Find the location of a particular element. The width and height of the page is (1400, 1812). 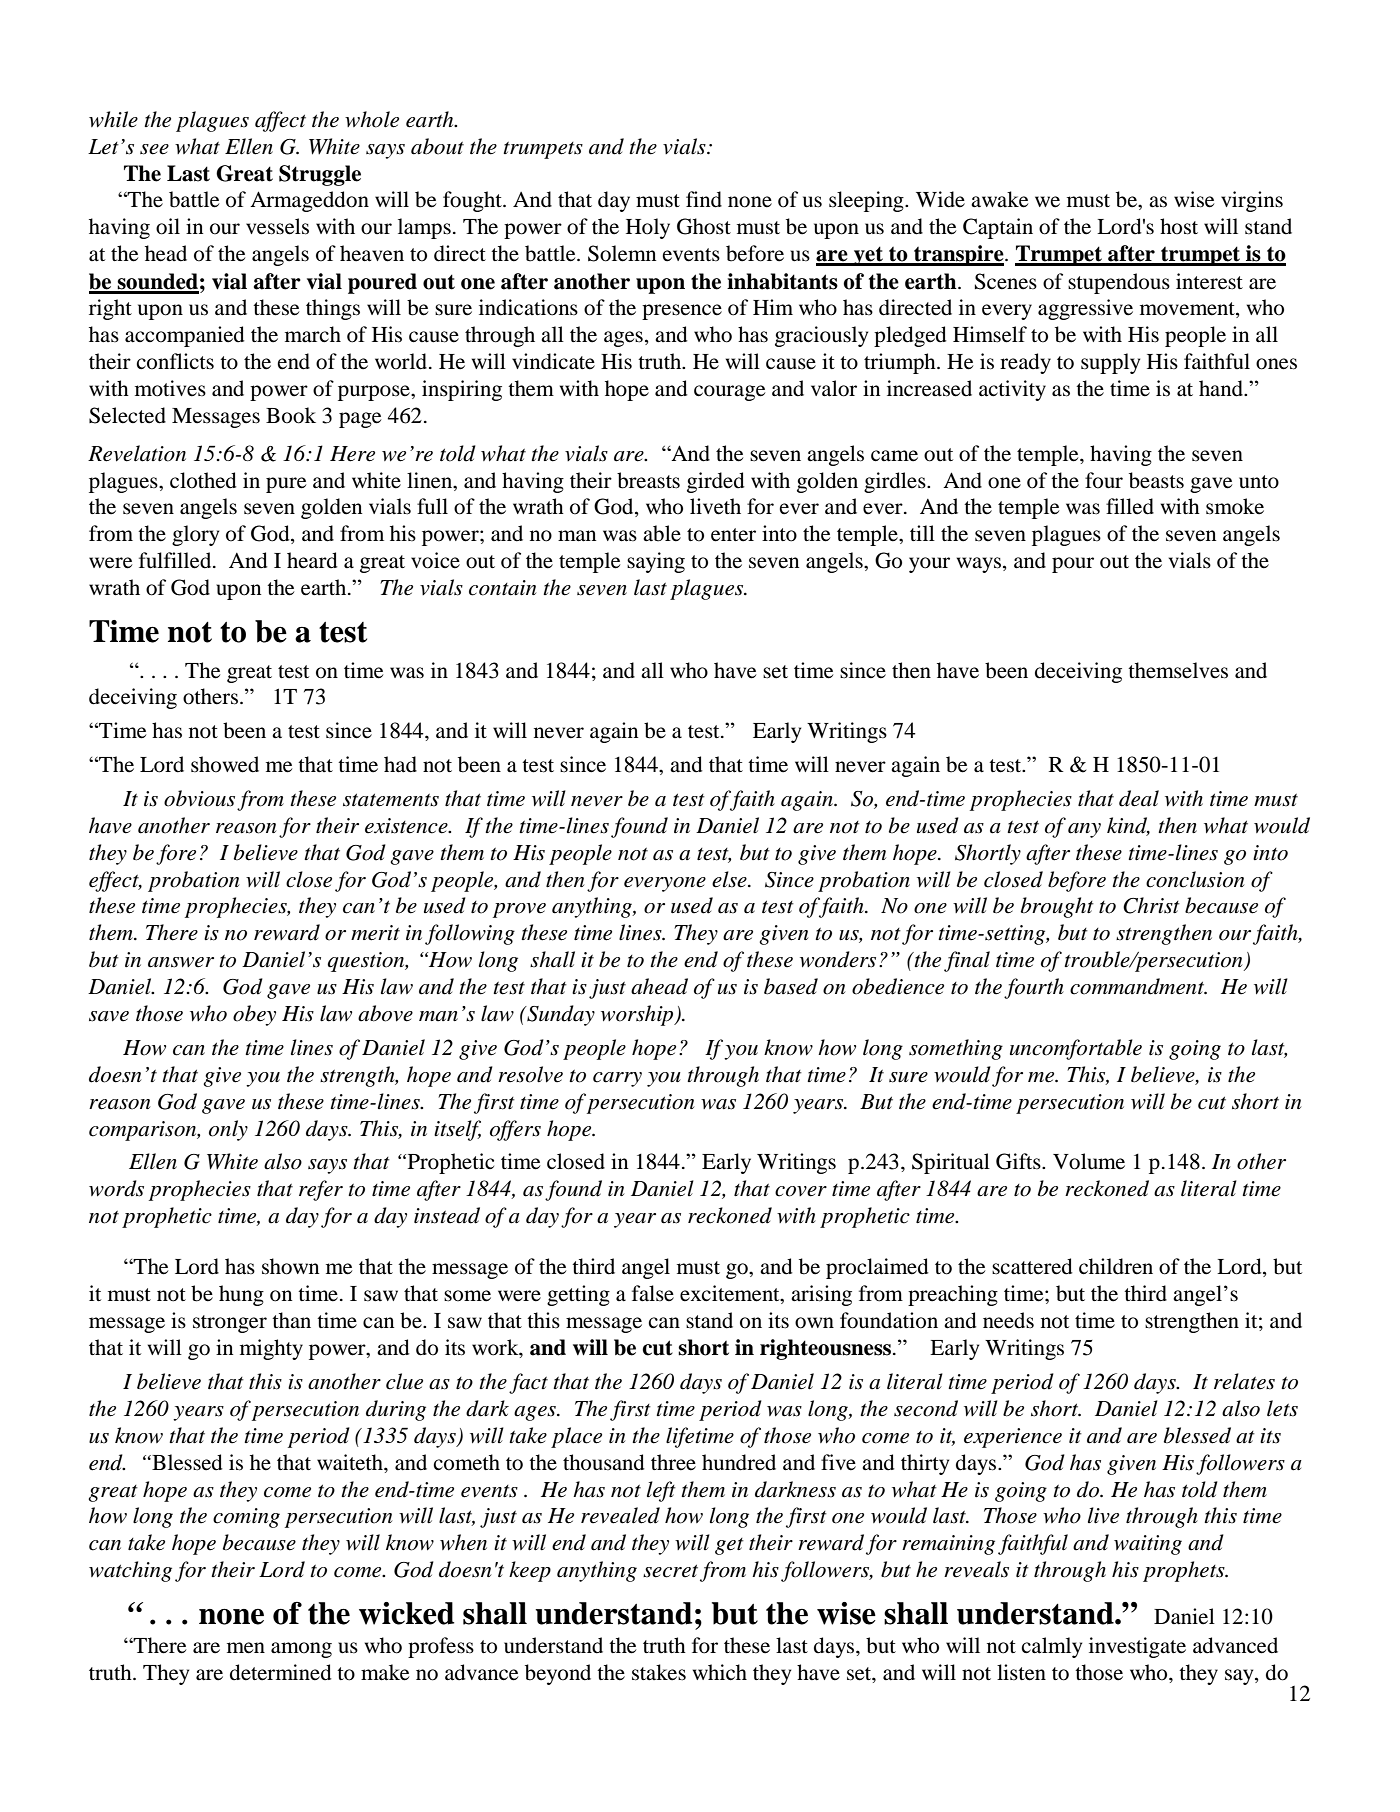

find is located at coordinates (704, 199).
